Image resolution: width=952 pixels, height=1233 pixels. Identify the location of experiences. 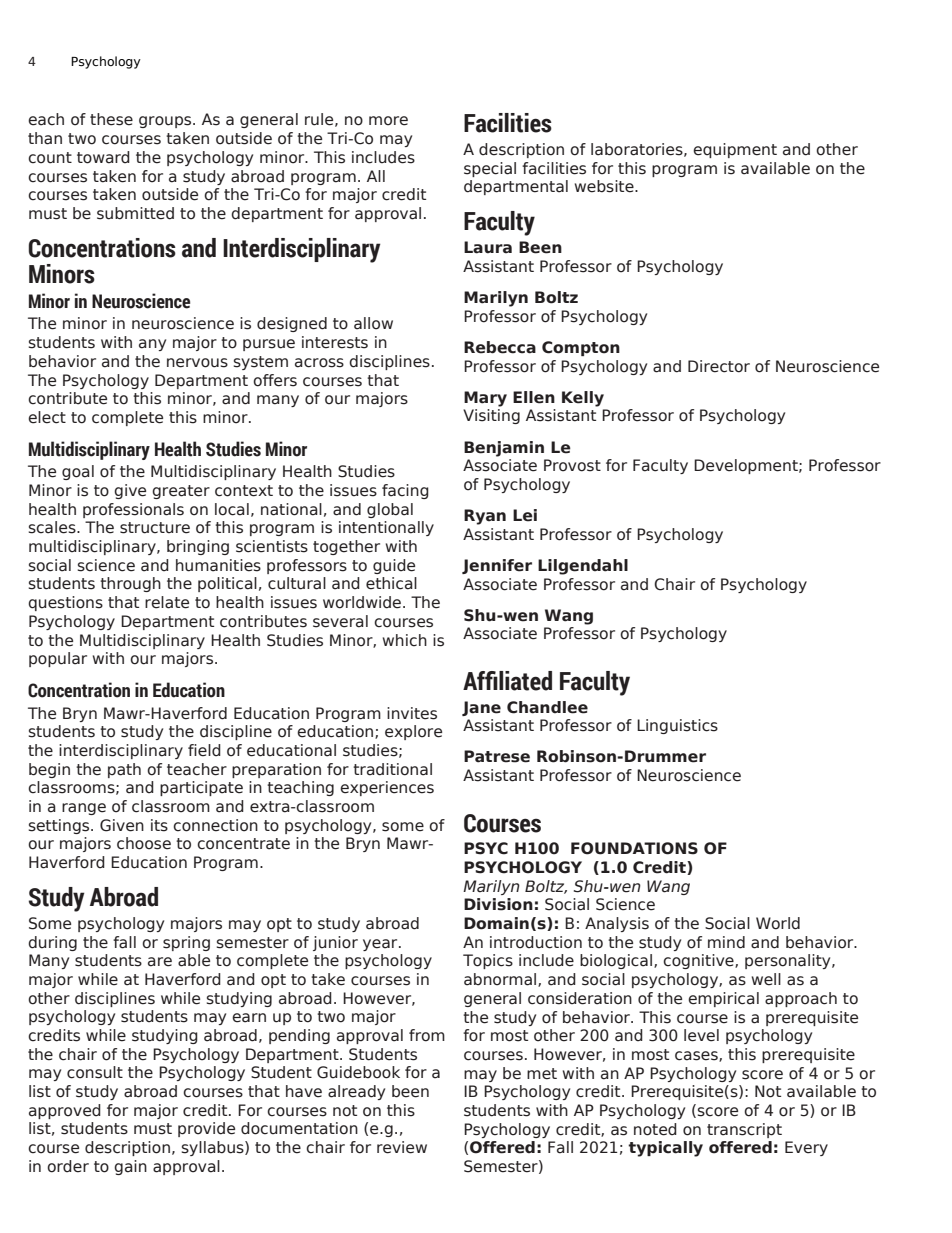
(387, 788).
